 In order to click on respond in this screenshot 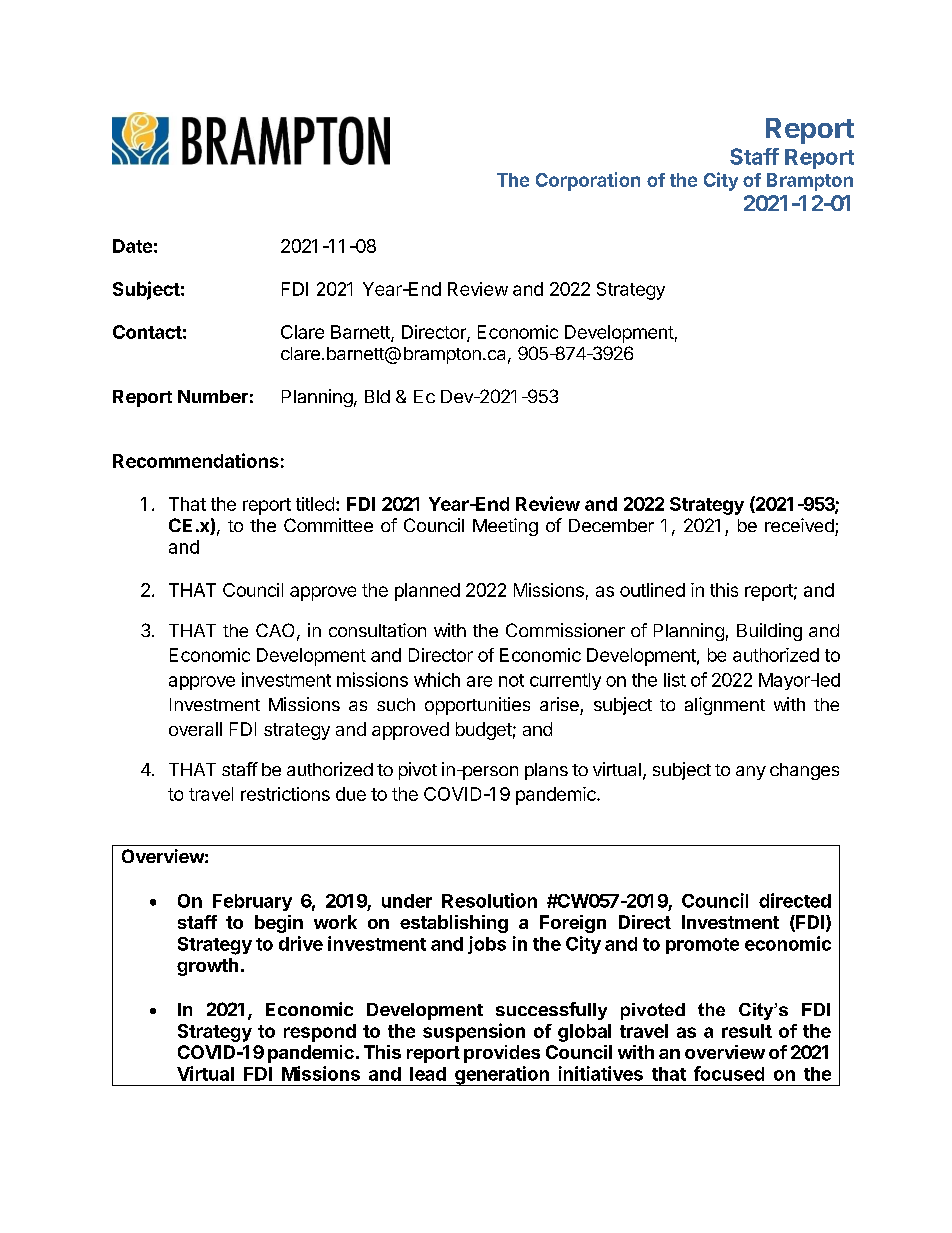, I will do `click(320, 1033)`.
